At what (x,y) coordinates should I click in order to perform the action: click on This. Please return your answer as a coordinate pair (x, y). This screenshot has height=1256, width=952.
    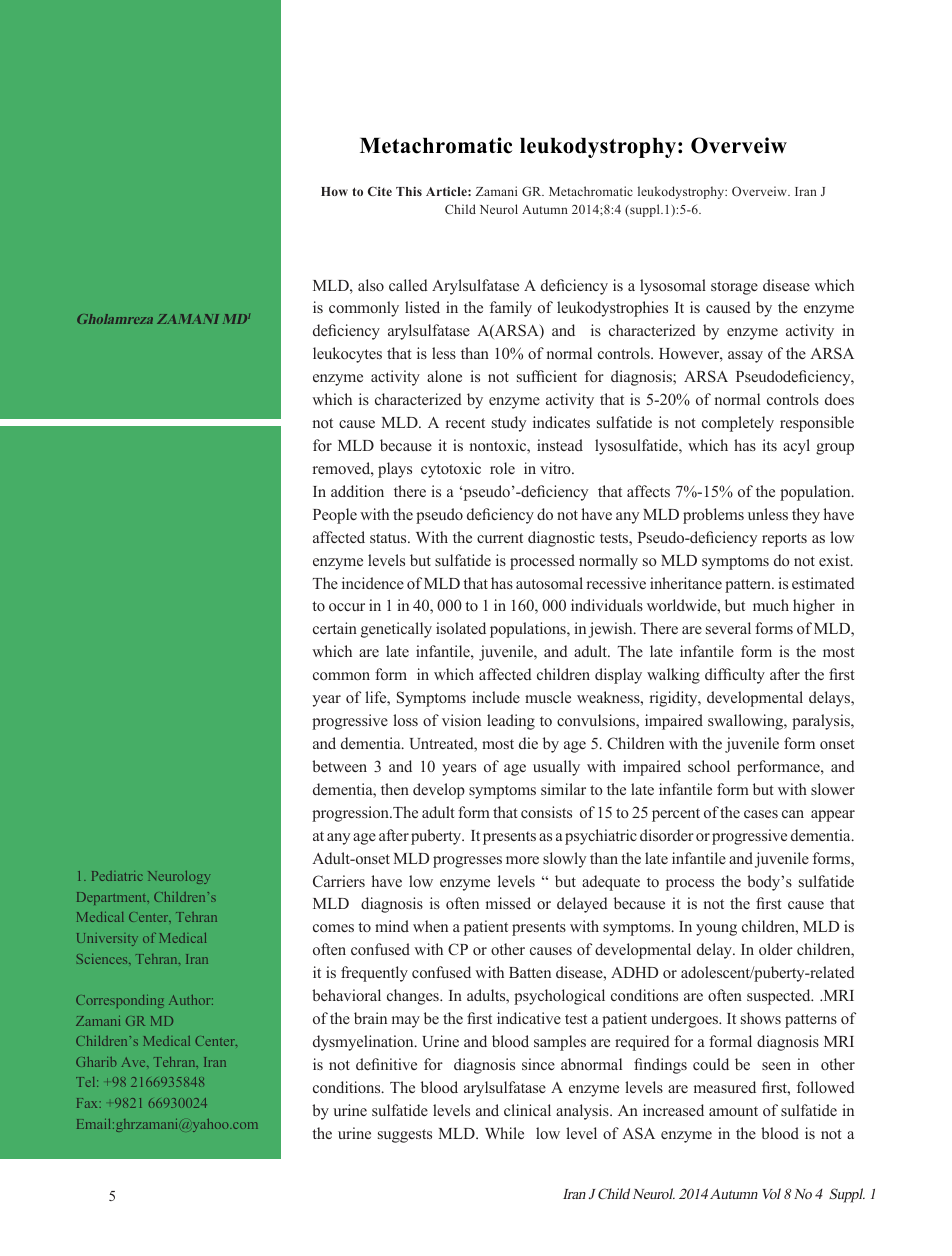
    Looking at the image, I should click on (409, 191).
